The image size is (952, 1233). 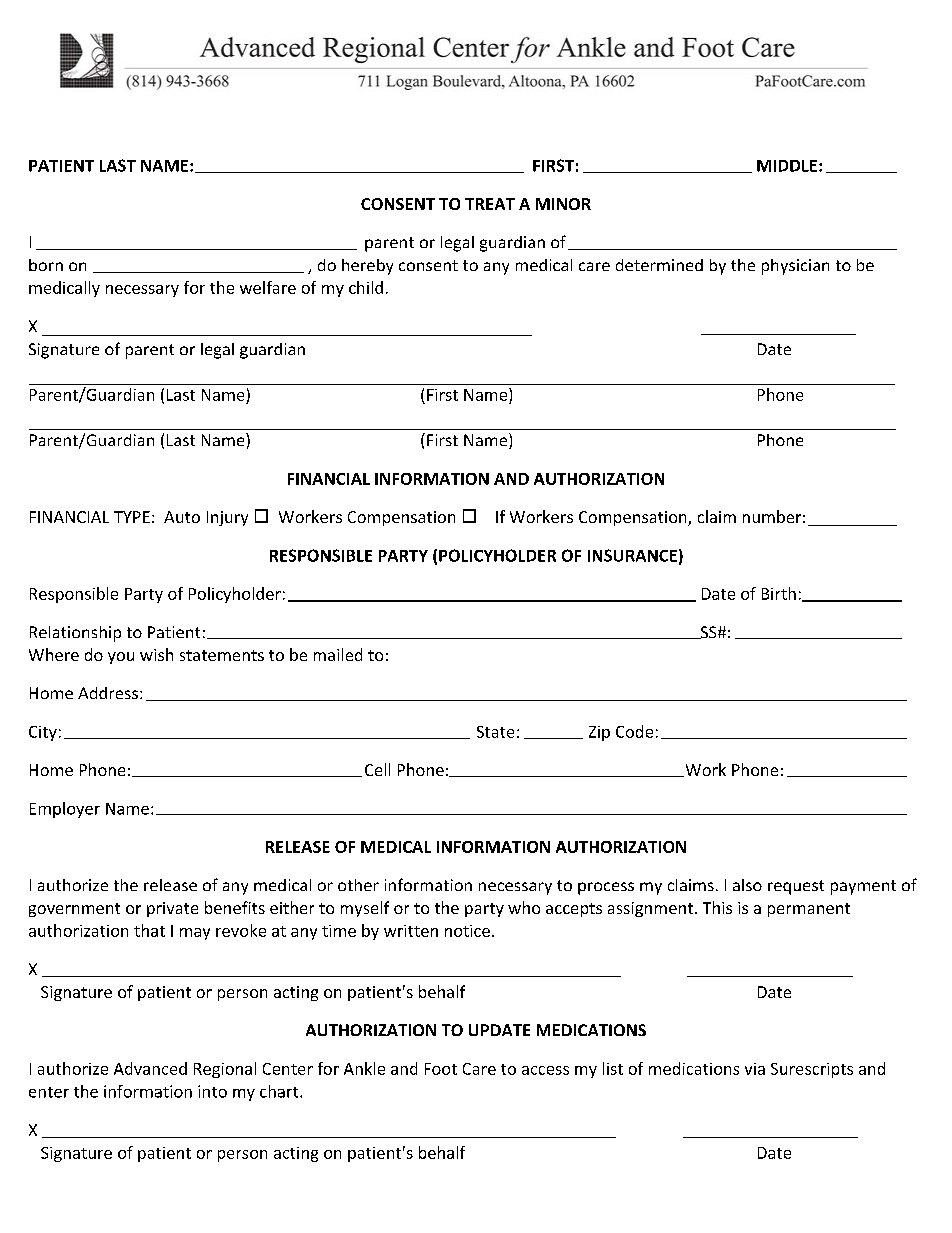 I want to click on mailed, so click(x=338, y=654).
